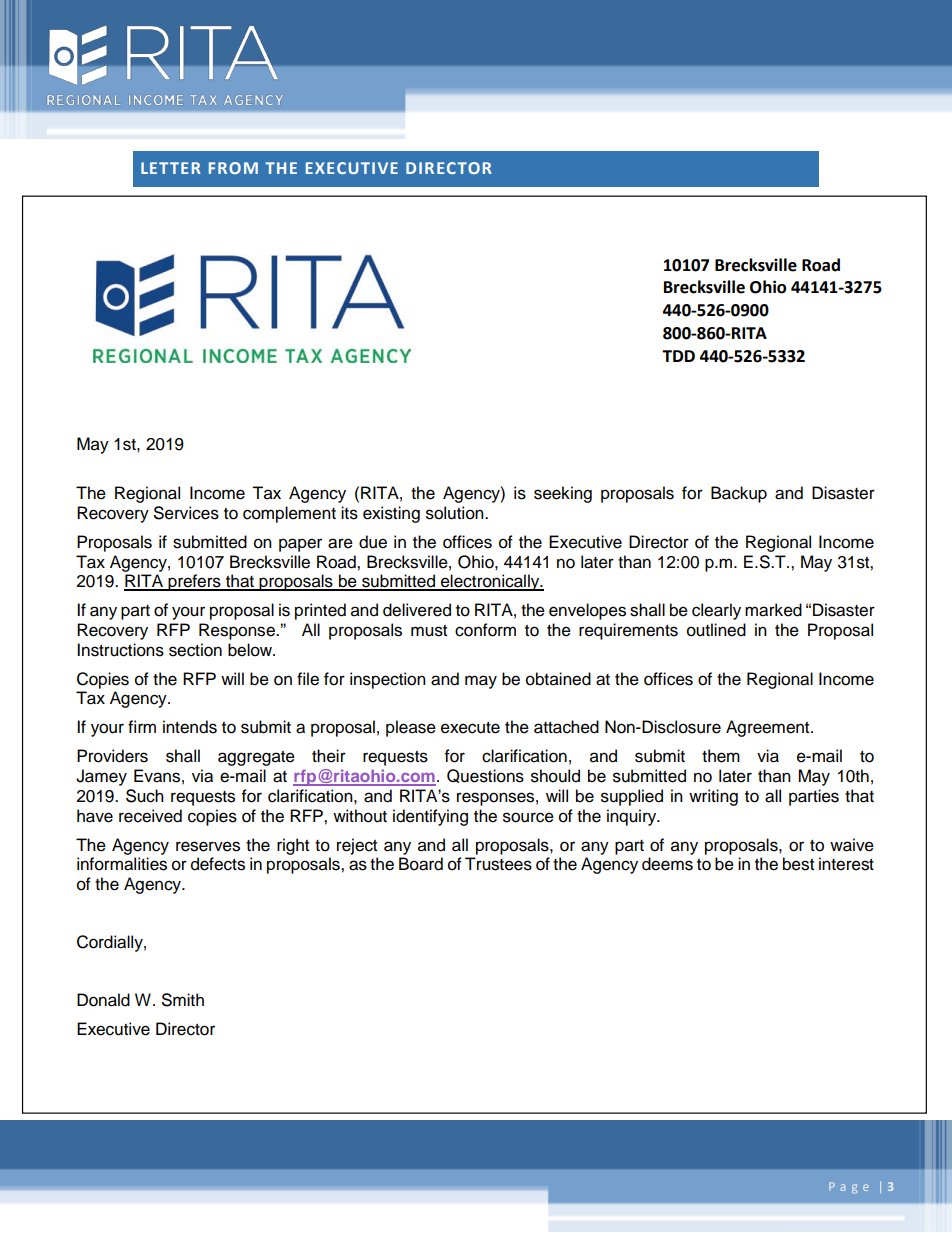  Describe the element at coordinates (678, 356) in the screenshot. I see `TDD` at that location.
